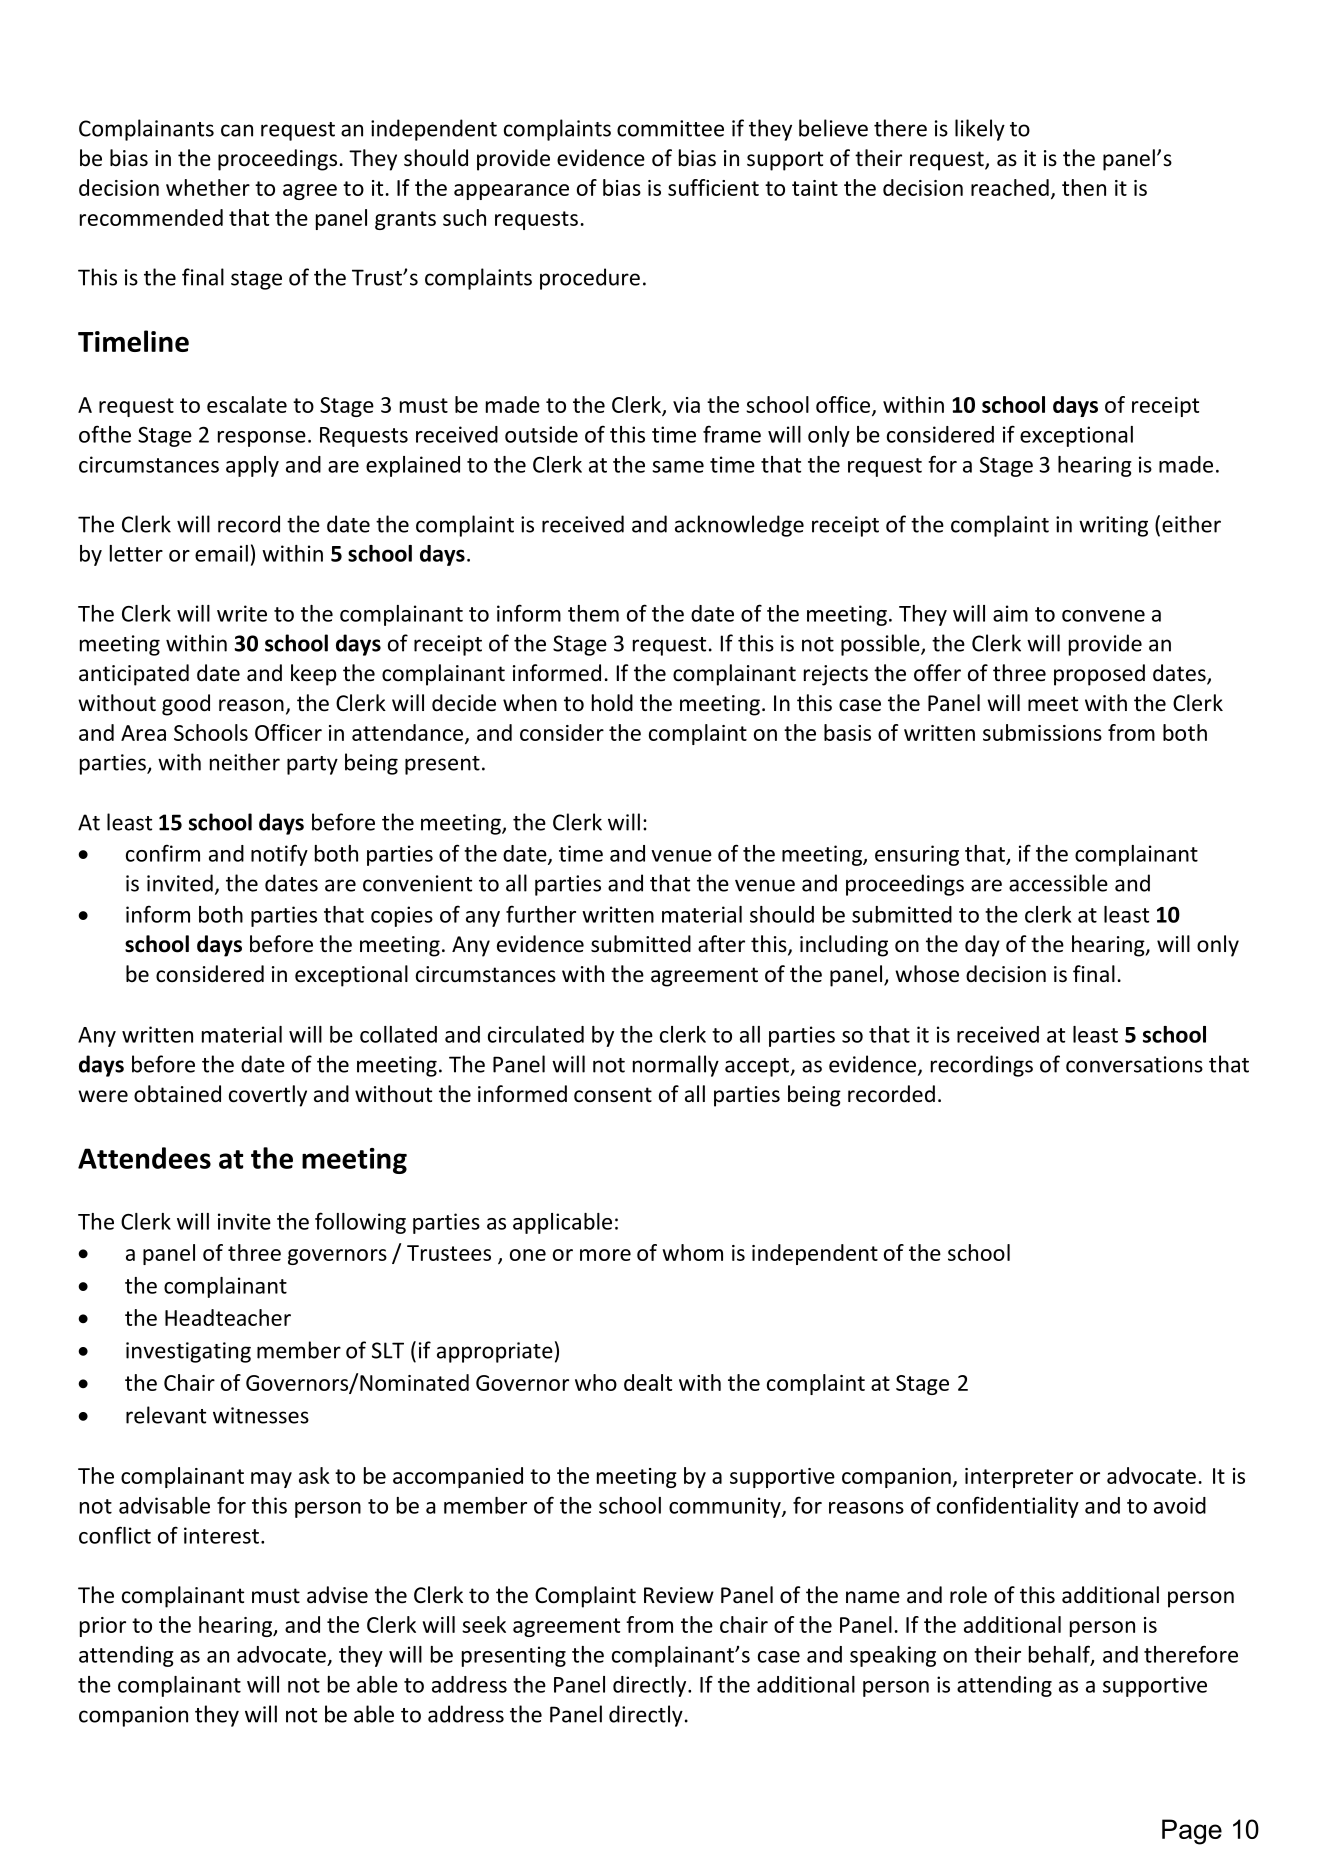  What do you see at coordinates (1103, 616) in the screenshot?
I see `convene` at bounding box center [1103, 616].
